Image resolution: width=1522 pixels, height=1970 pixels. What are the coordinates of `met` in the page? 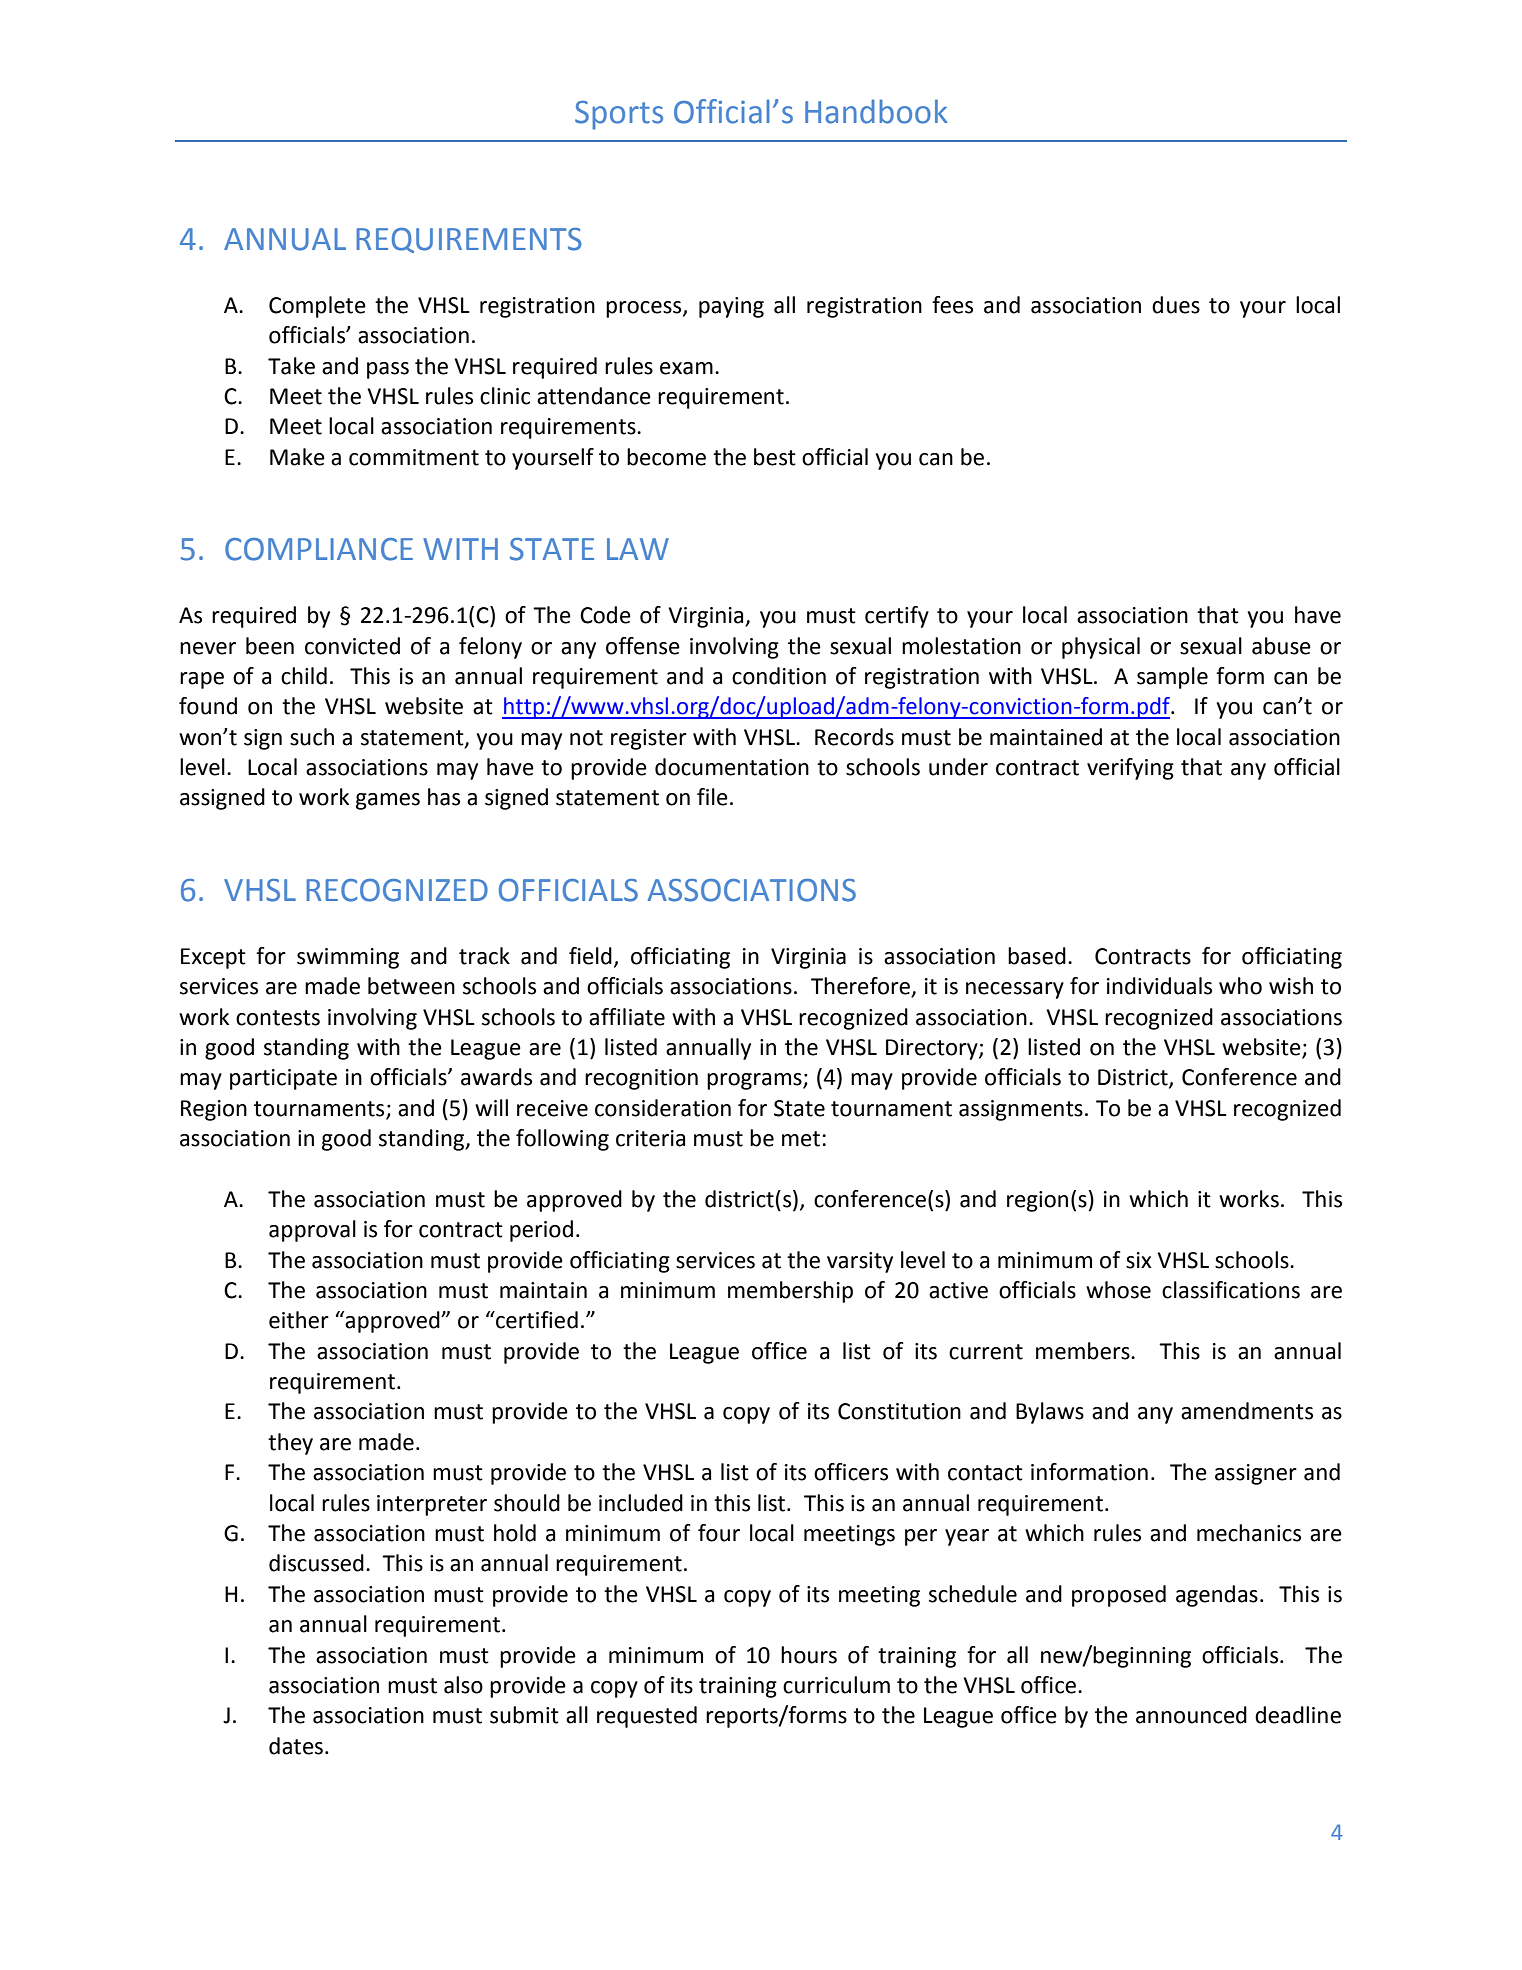 It's located at (801, 1139).
